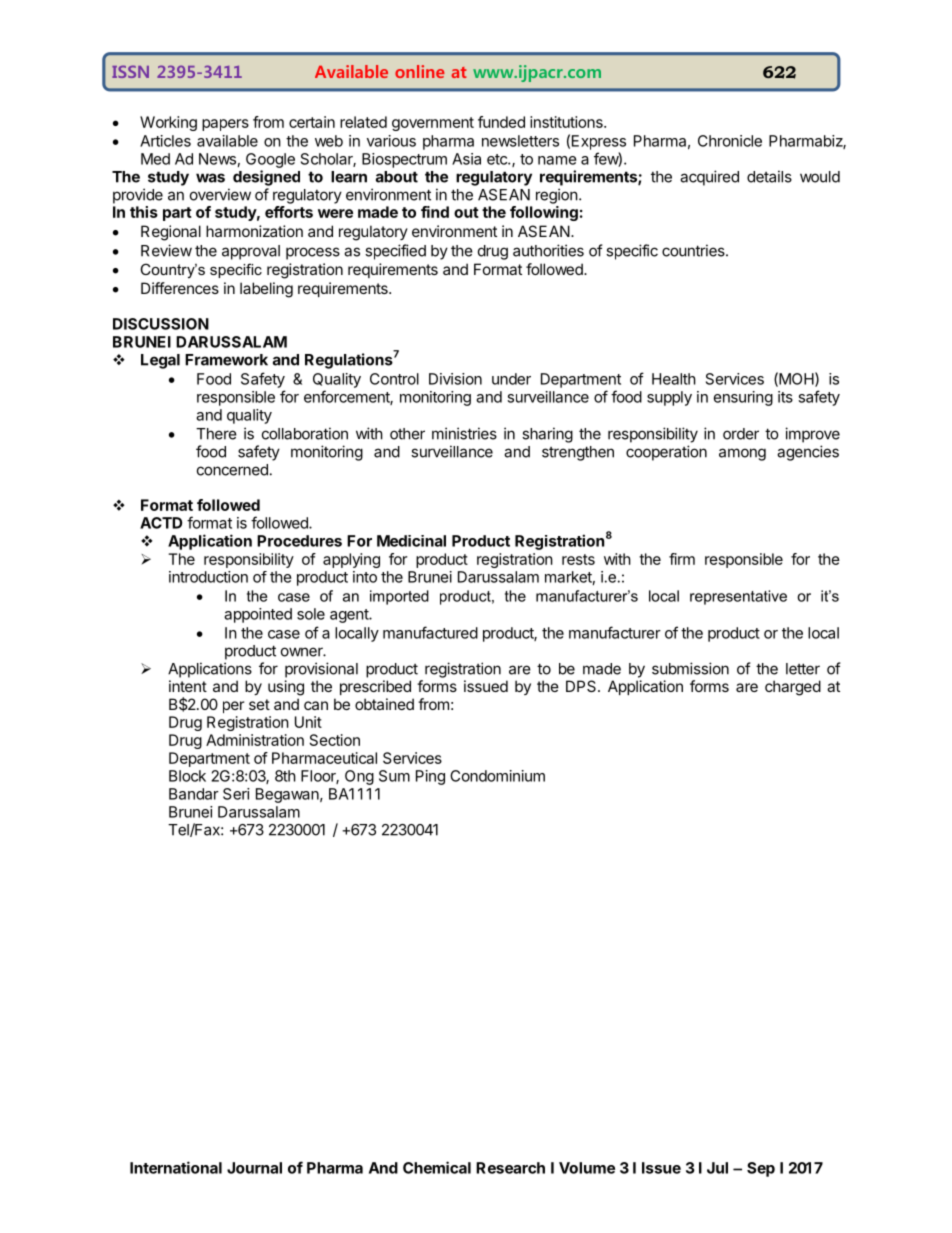 Image resolution: width=952 pixels, height=1233 pixels. What do you see at coordinates (225, 125) in the image?
I see `papers` at bounding box center [225, 125].
